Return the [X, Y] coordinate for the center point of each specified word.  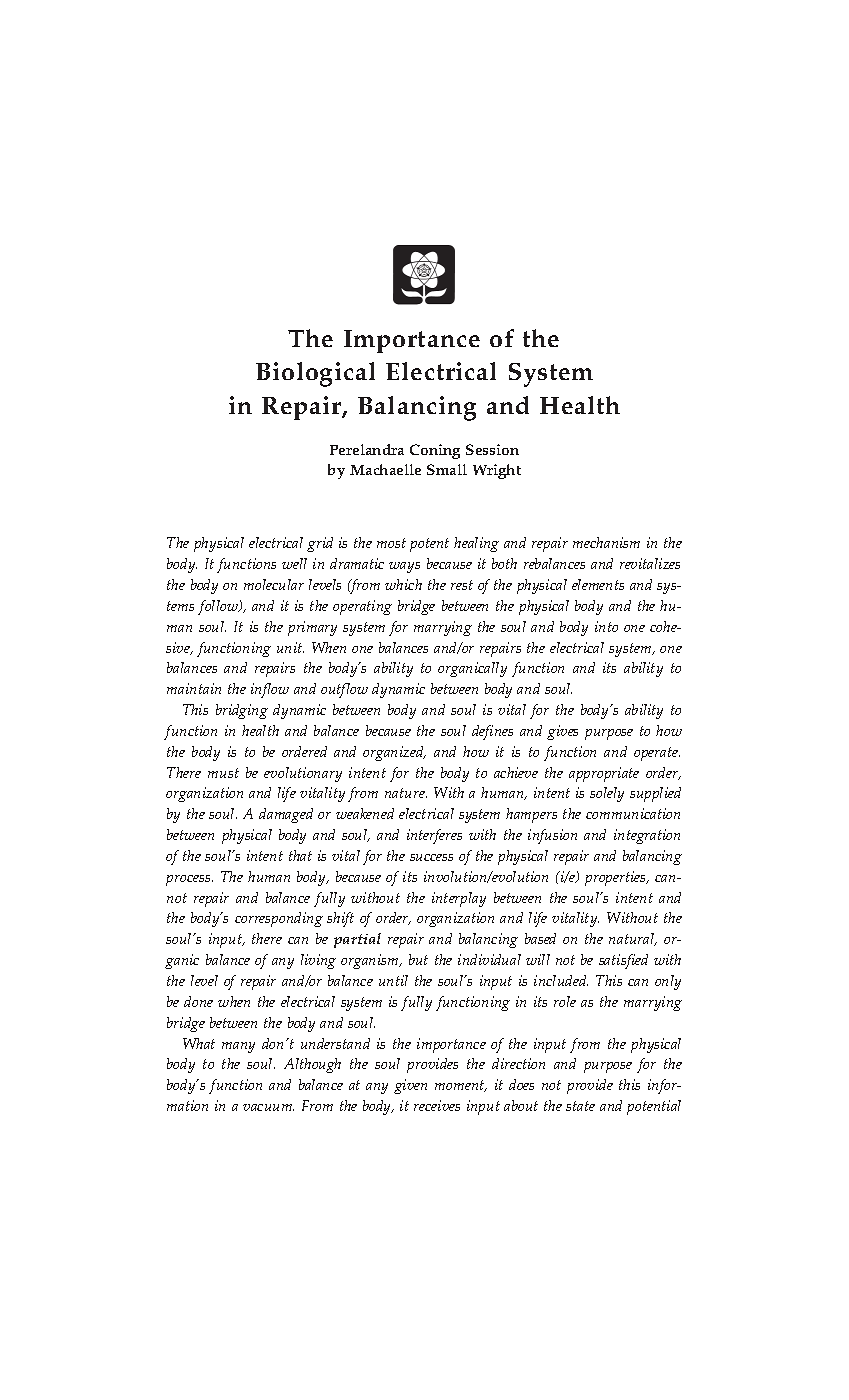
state [580, 1106]
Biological [315, 374]
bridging [242, 711]
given [410, 1086]
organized [394, 753]
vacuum [268, 1107]
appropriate [604, 774]
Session [492, 449]
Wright [497, 471]
